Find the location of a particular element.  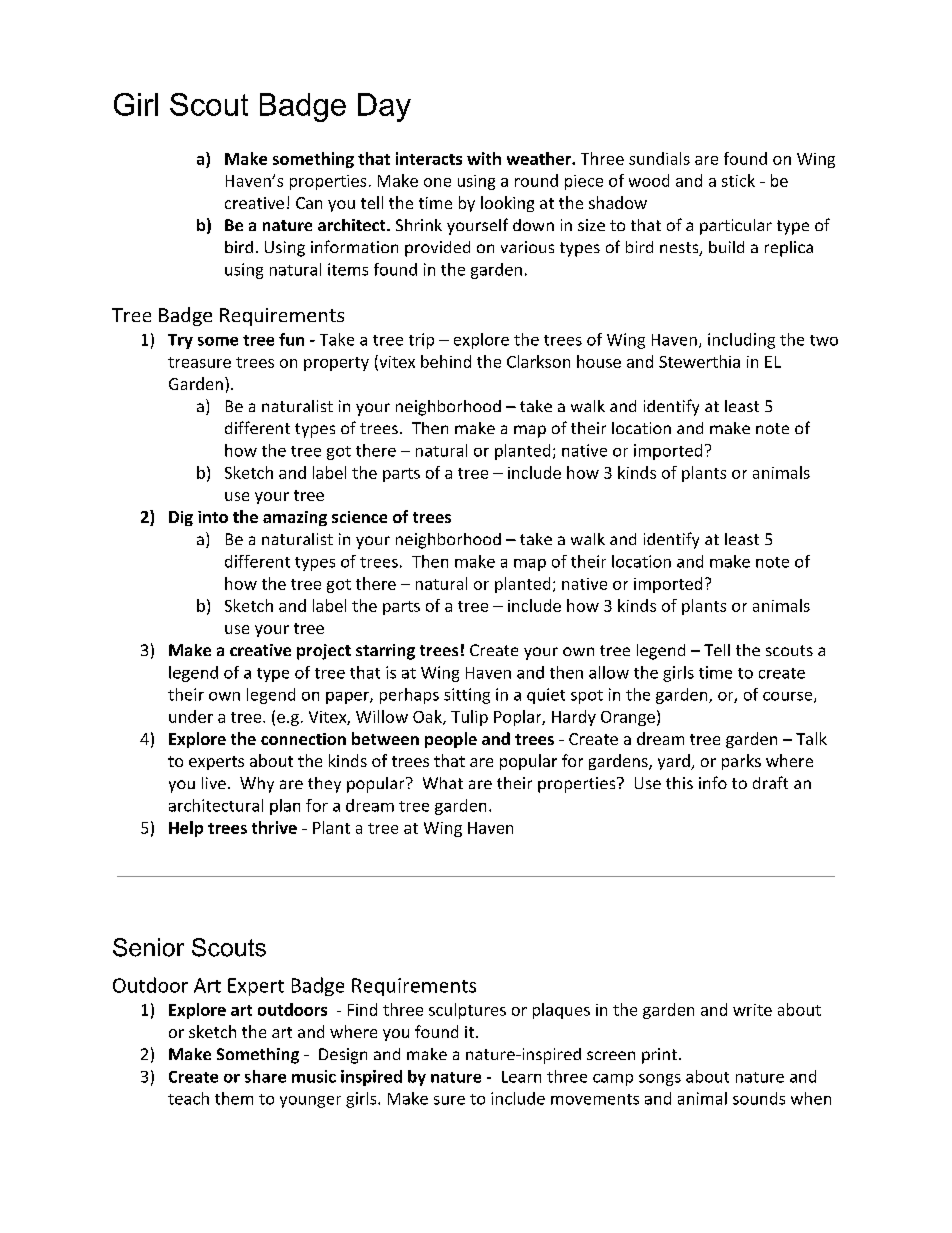

them is located at coordinates (234, 1098).
